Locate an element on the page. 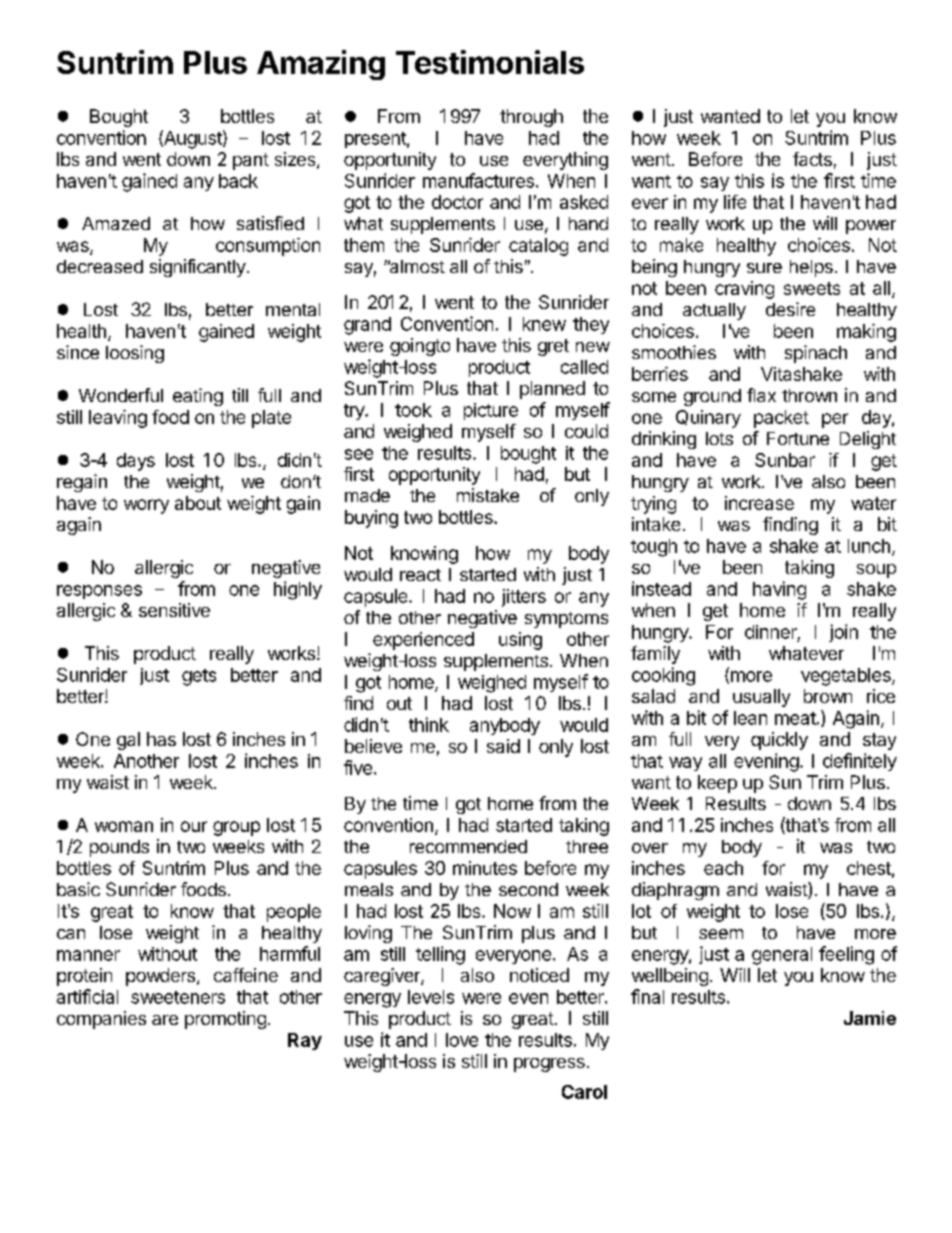 The height and width of the document is (1233, 952). Testimonials is located at coordinates (490, 62).
